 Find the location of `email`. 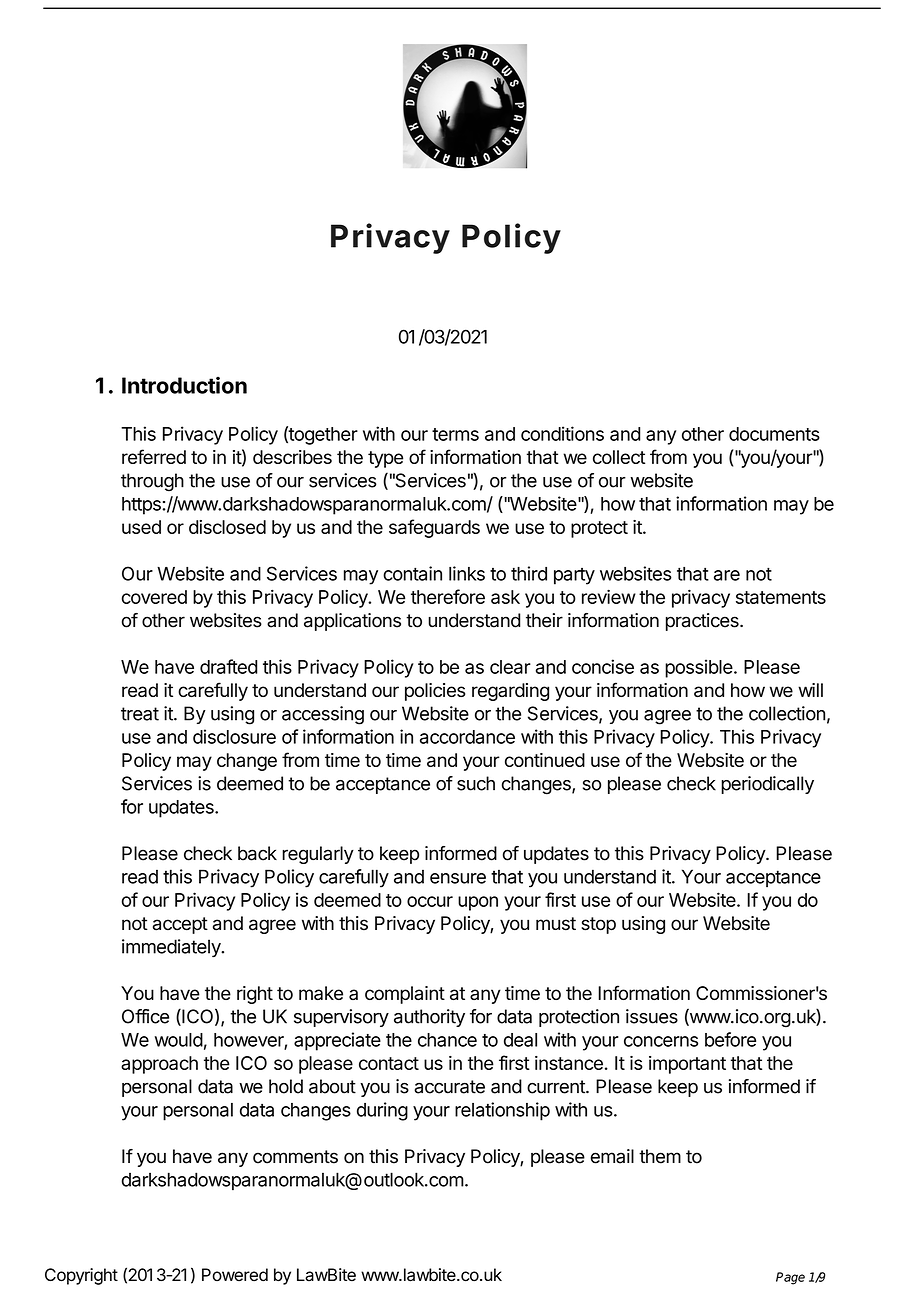

email is located at coordinates (612, 1156).
